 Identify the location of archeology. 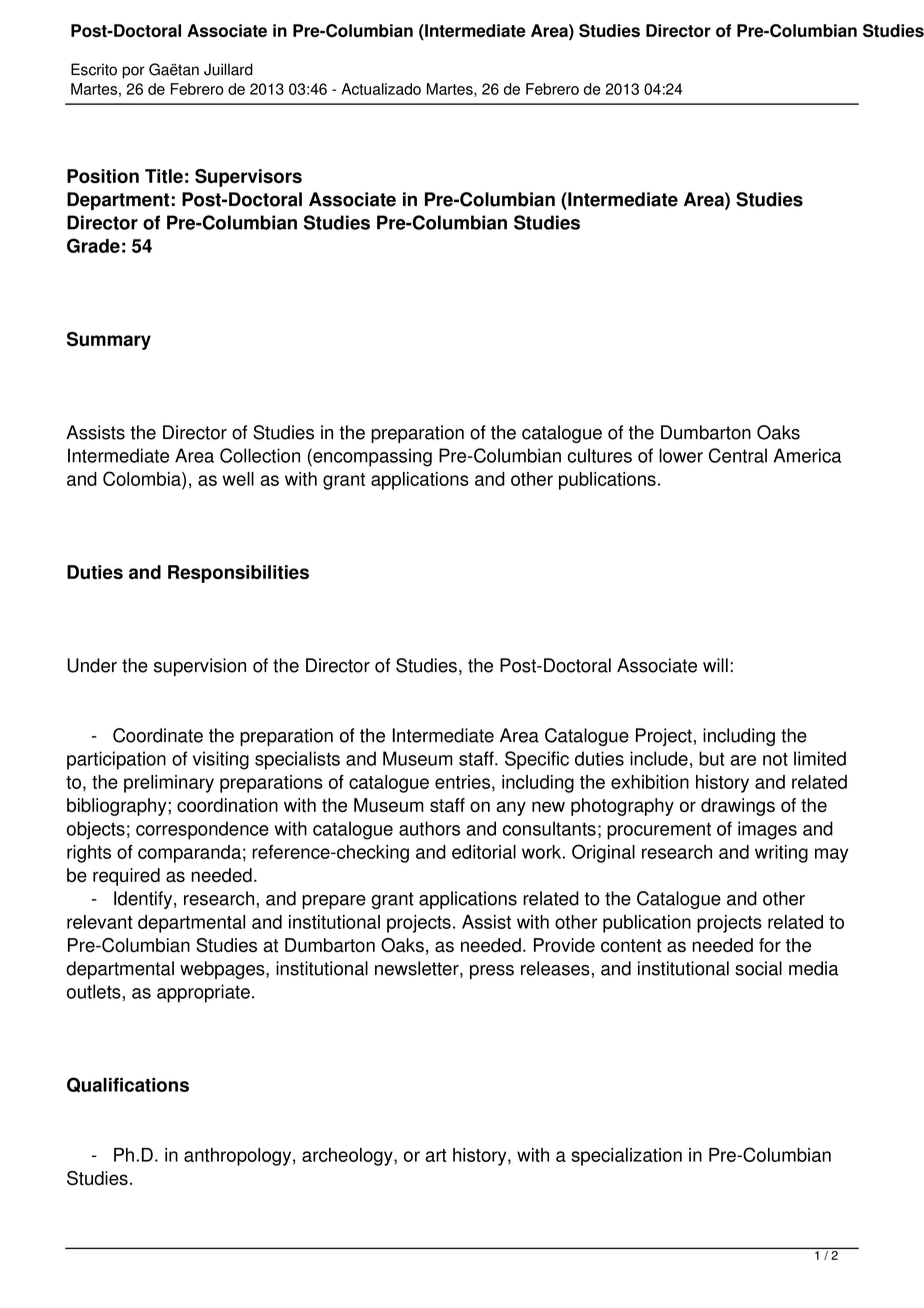
(348, 1157).
